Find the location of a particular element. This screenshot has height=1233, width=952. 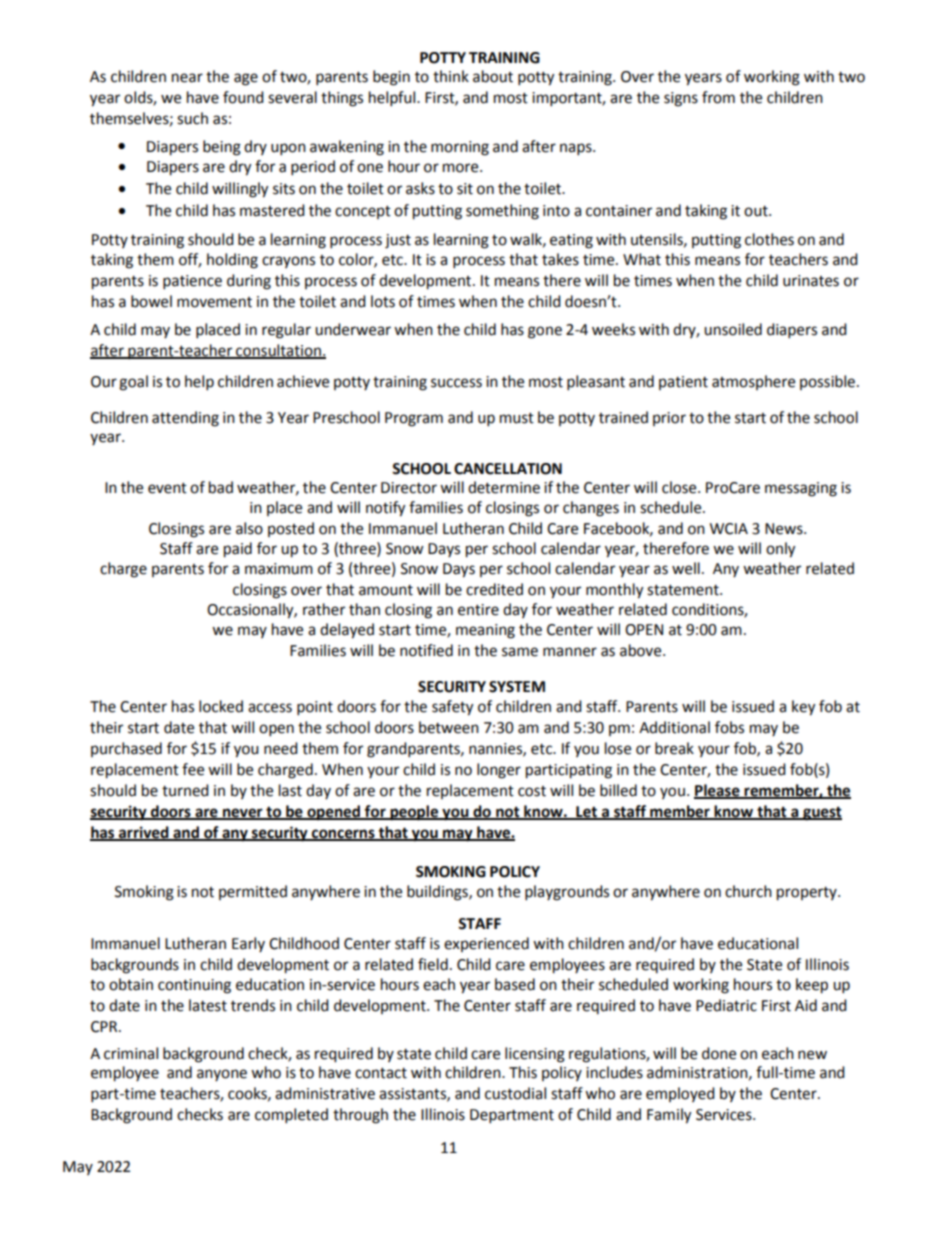

custodial is located at coordinates (515, 1093).
